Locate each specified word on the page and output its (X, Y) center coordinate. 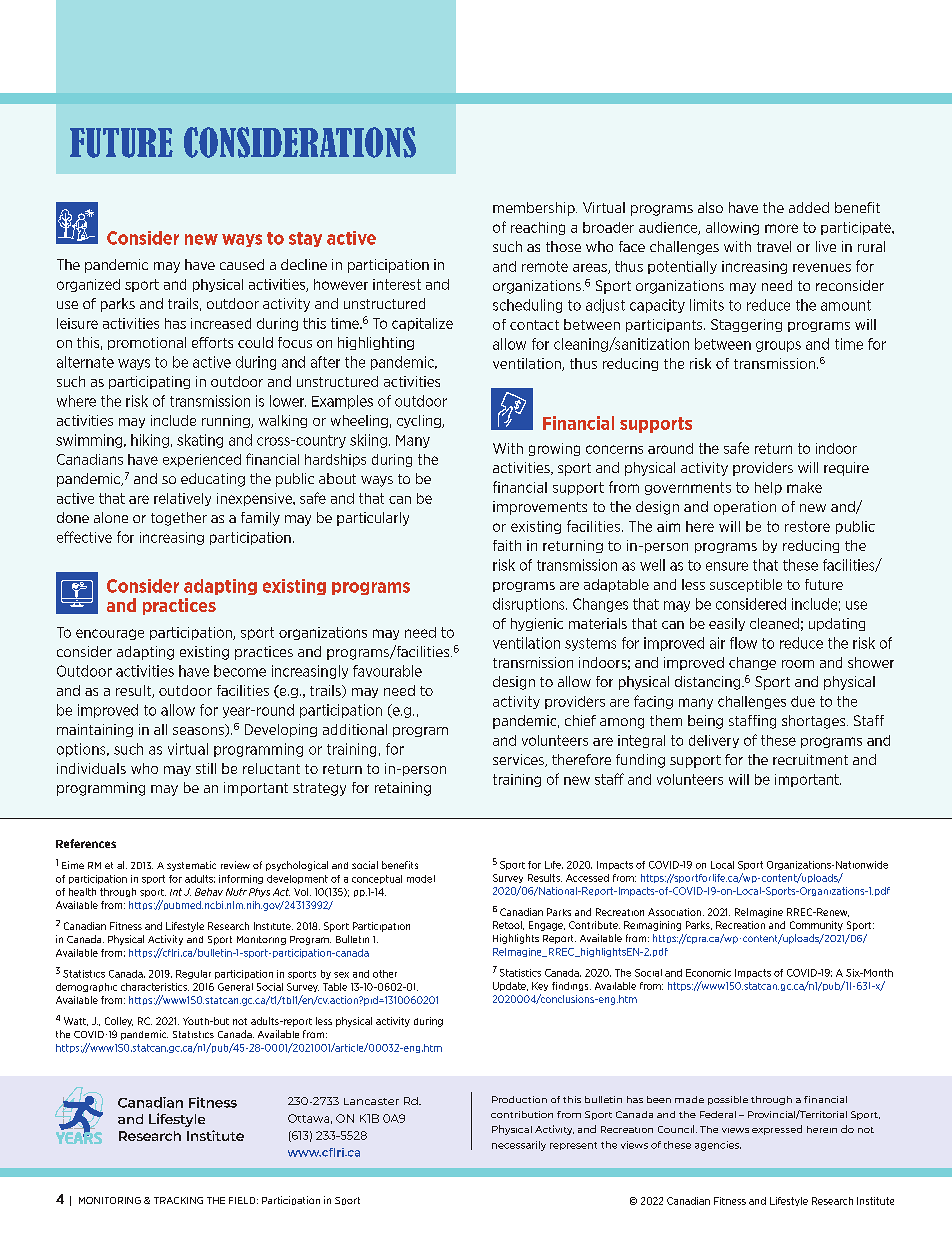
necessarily (519, 1146)
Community (816, 926)
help (768, 488)
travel (774, 246)
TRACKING (178, 1200)
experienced (202, 460)
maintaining (95, 730)
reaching (538, 228)
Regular (193, 974)
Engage (547, 926)
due (803, 701)
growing (554, 449)
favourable (387, 671)
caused (242, 264)
